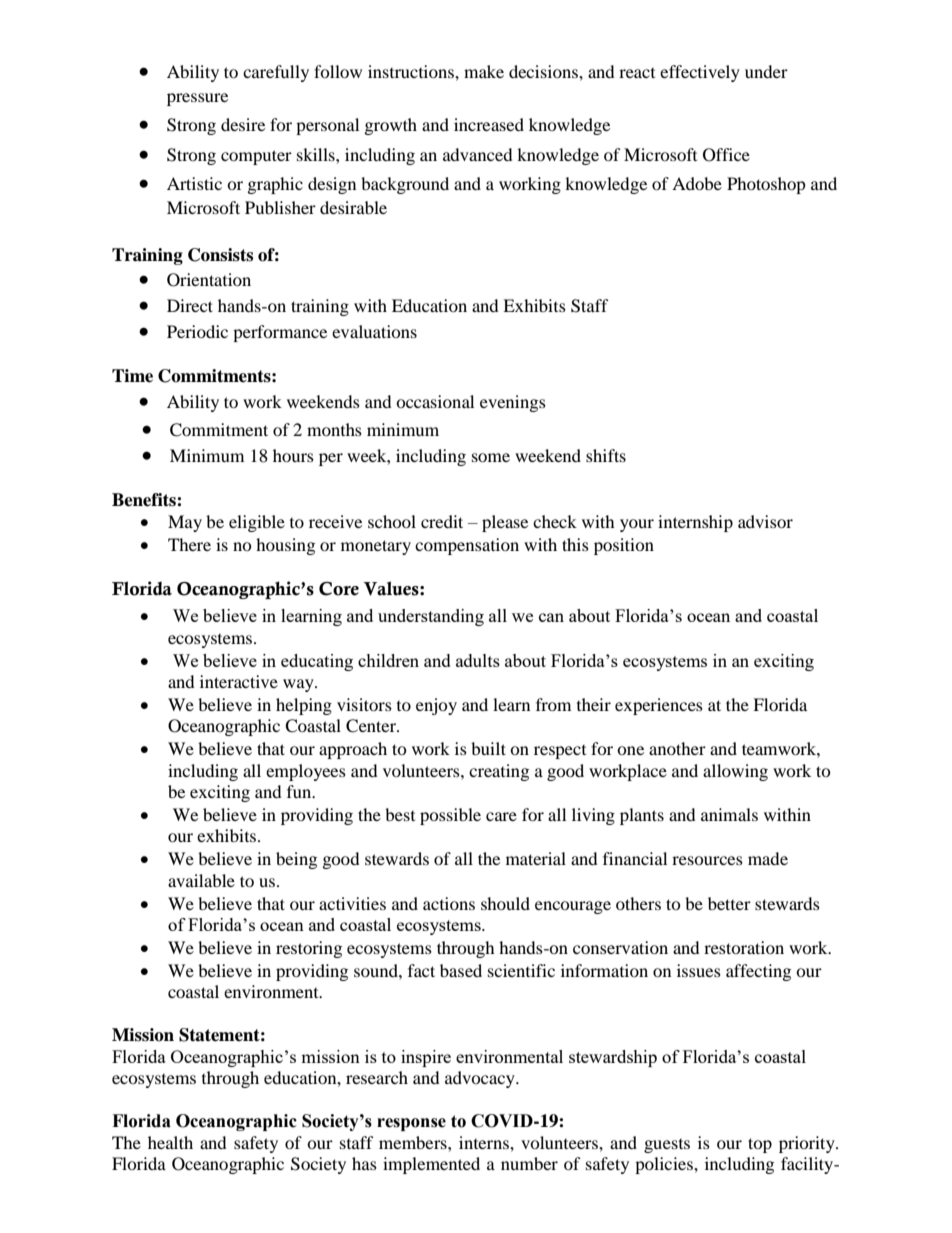  I want to click on pressure, so click(197, 99).
